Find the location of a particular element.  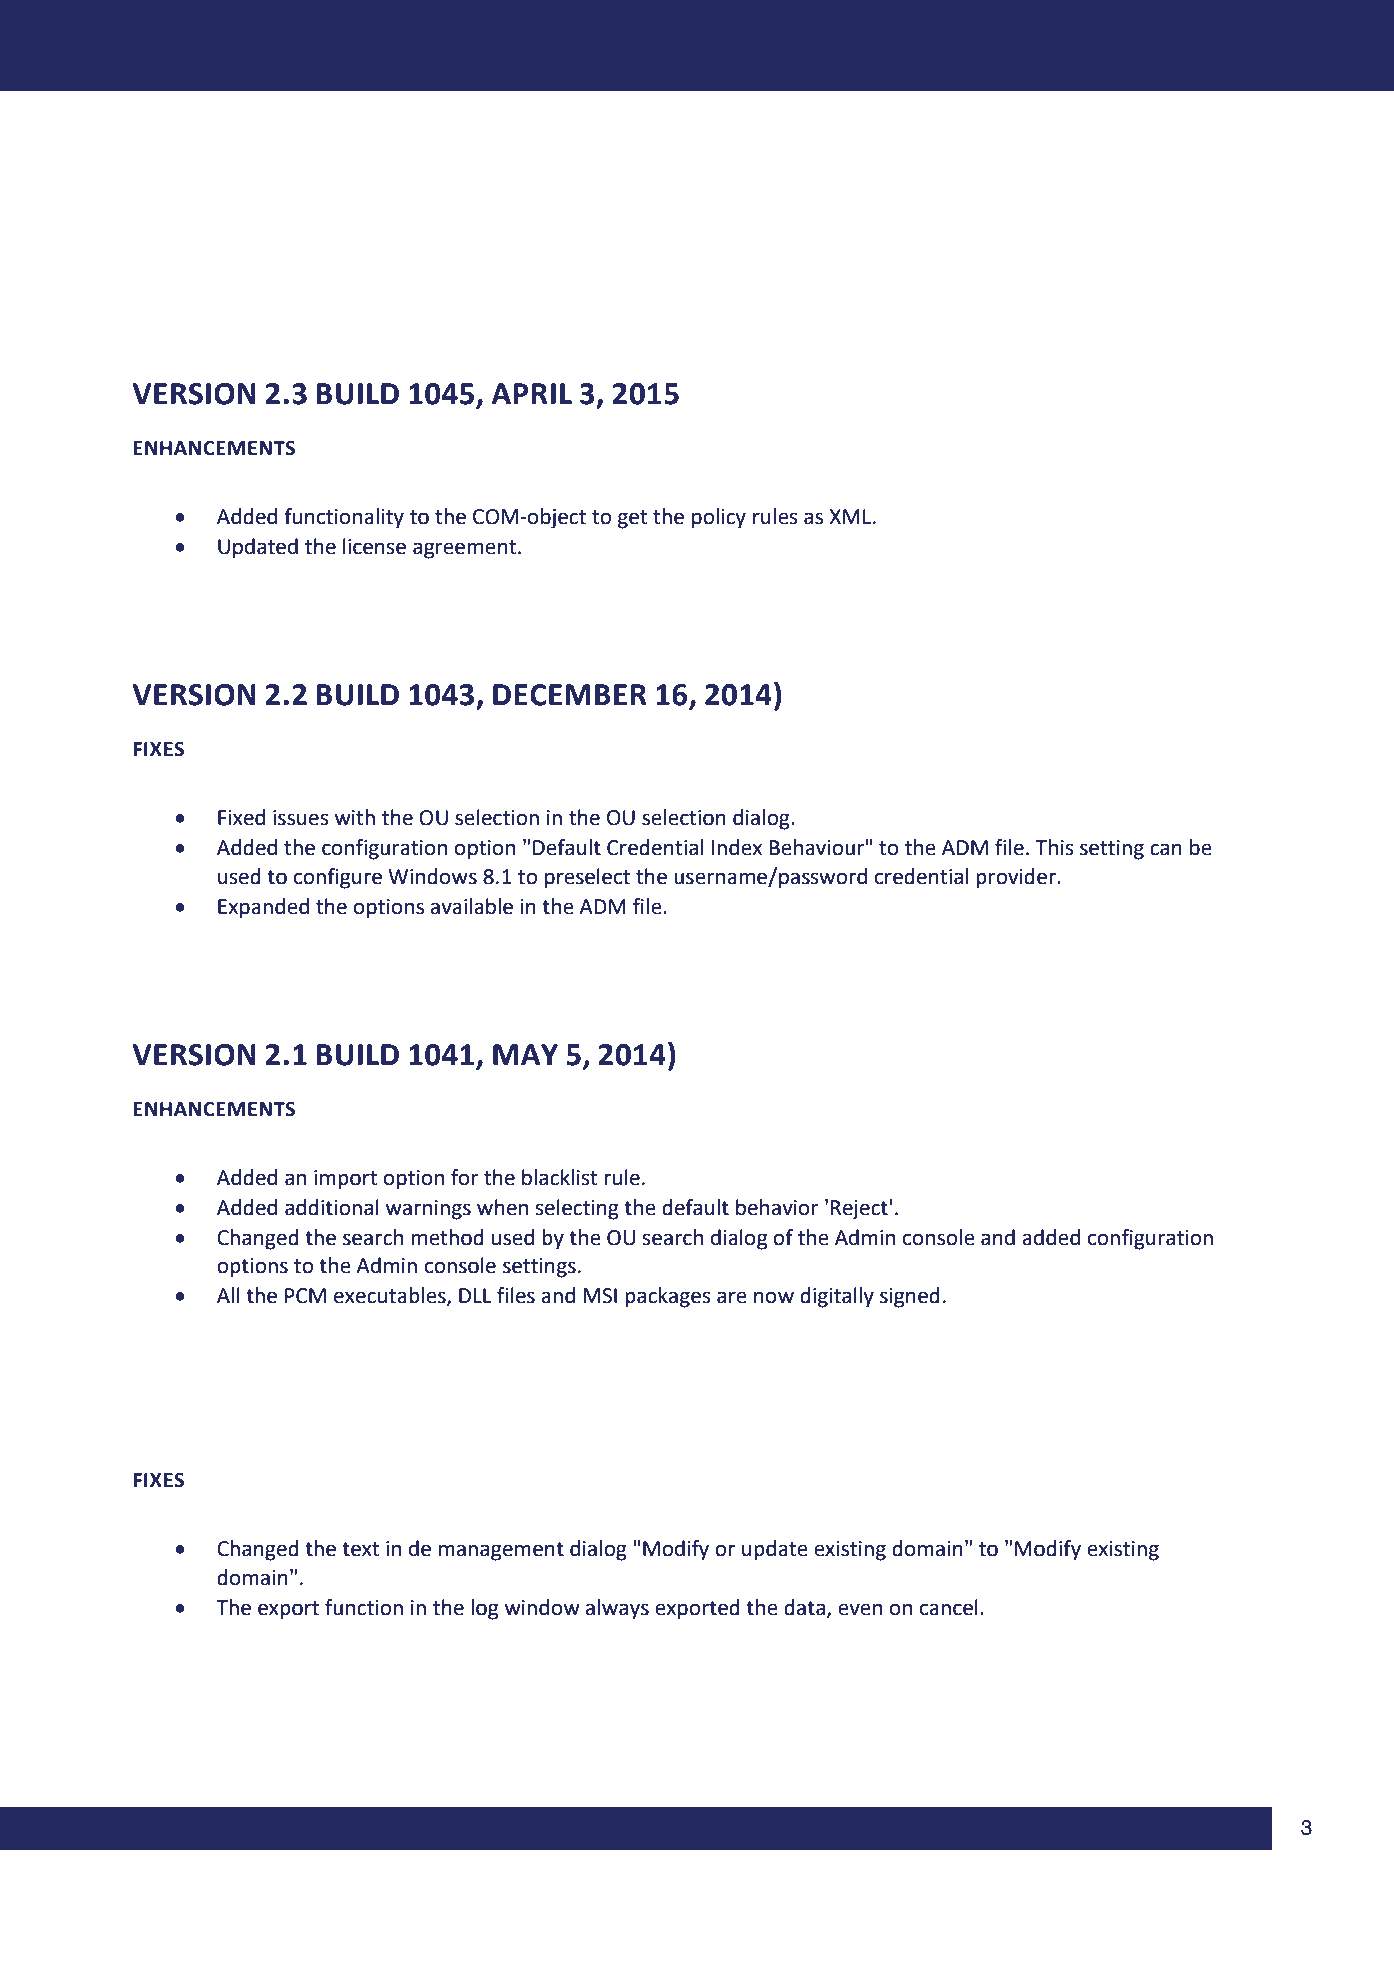

always is located at coordinates (617, 1609).
